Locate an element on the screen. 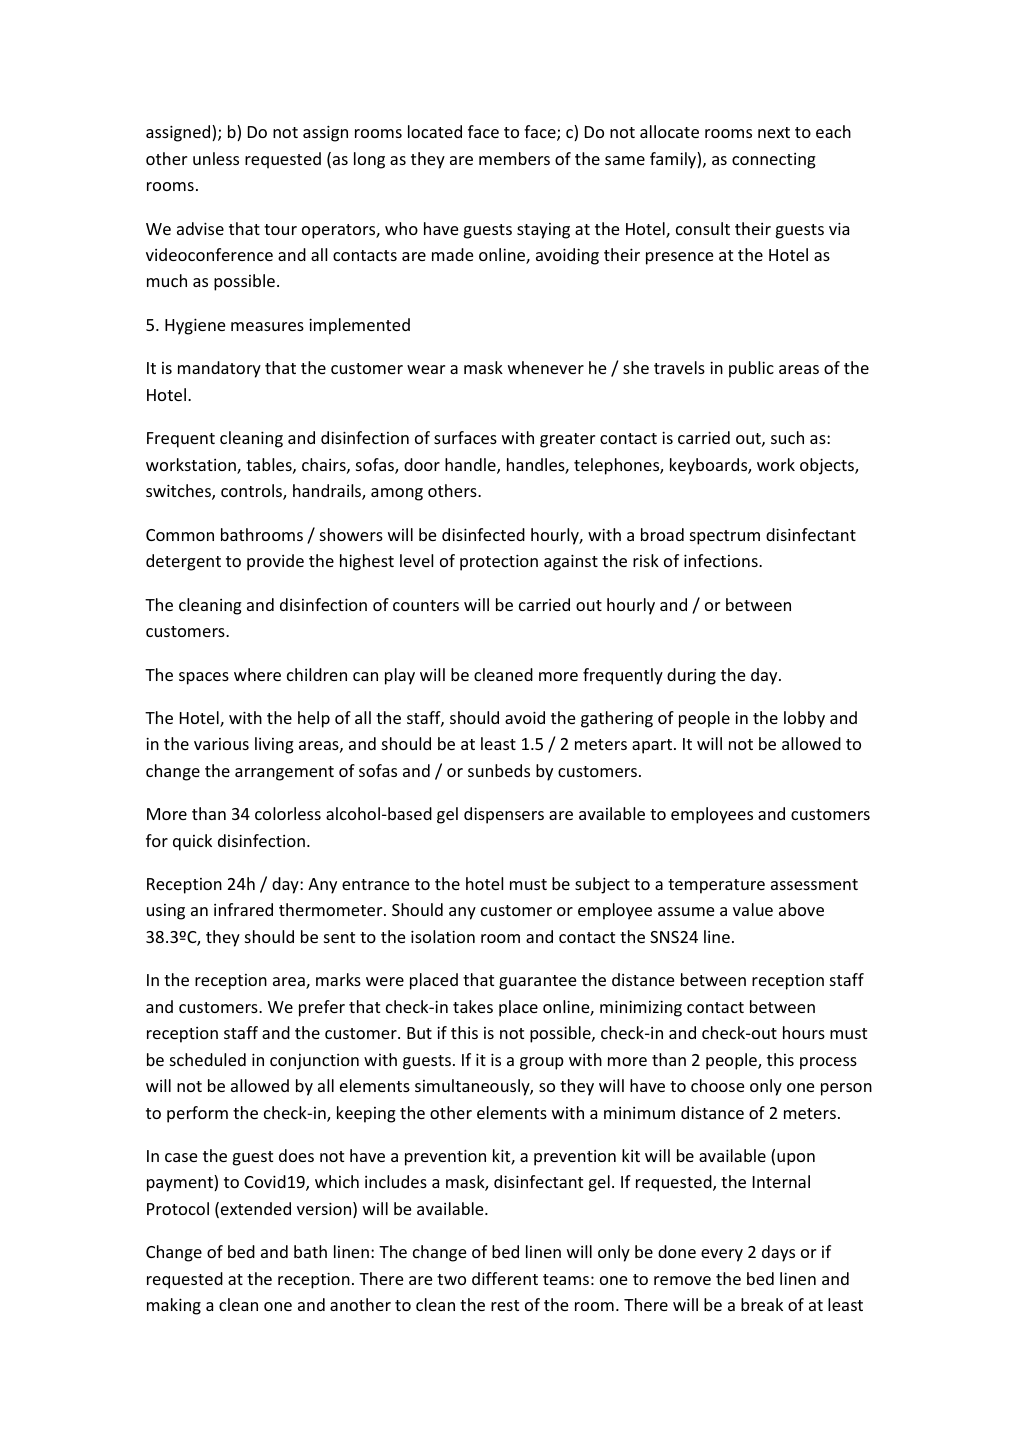 This screenshot has height=1439, width=1018. gathering is located at coordinates (617, 719).
